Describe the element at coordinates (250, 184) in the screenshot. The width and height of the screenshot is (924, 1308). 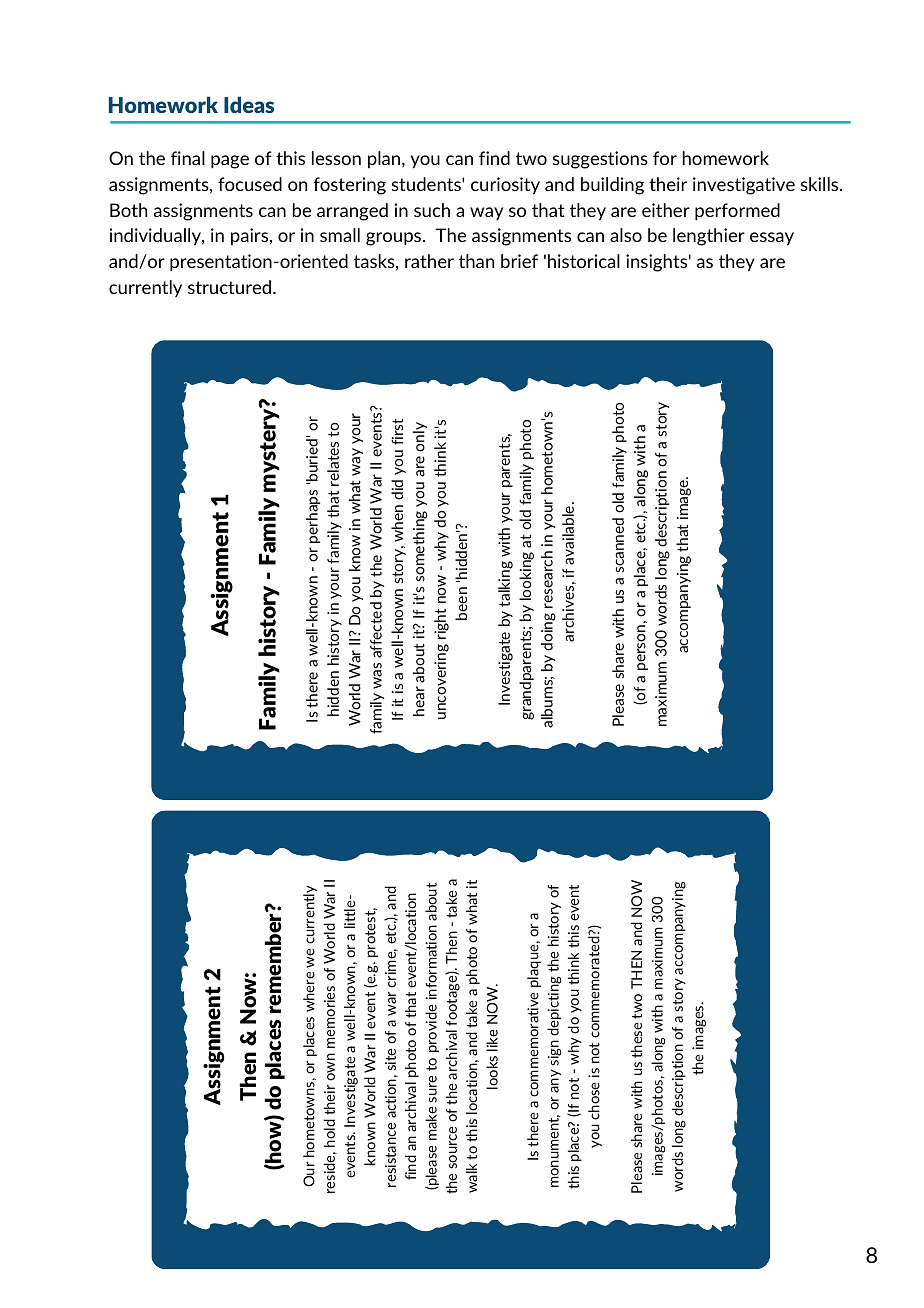
I see `focused` at that location.
